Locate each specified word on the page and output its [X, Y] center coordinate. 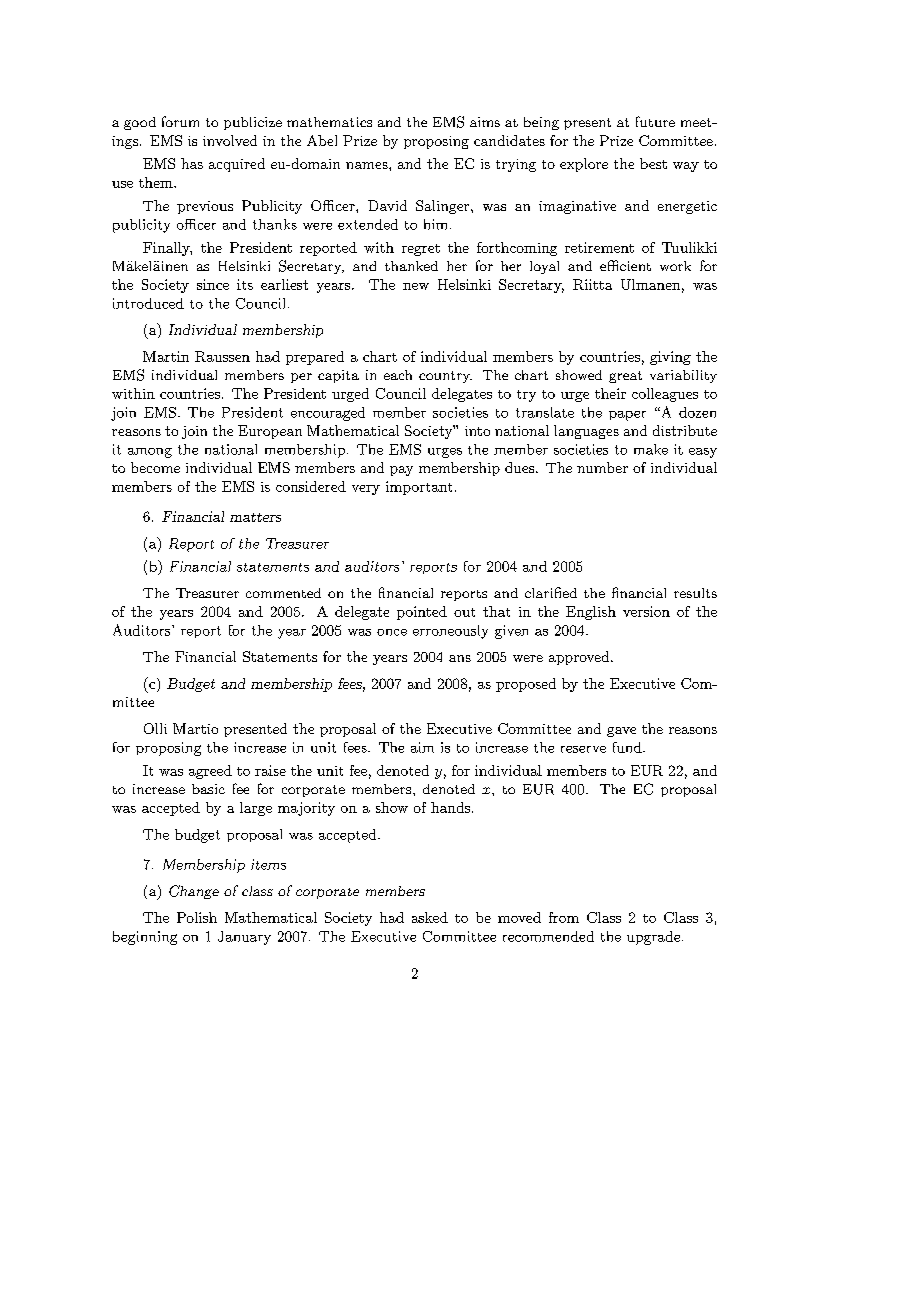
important [419, 488]
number [602, 467]
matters [255, 517]
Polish [197, 917]
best [653, 163]
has [192, 163]
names [368, 165]
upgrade [655, 938]
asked [430, 917]
